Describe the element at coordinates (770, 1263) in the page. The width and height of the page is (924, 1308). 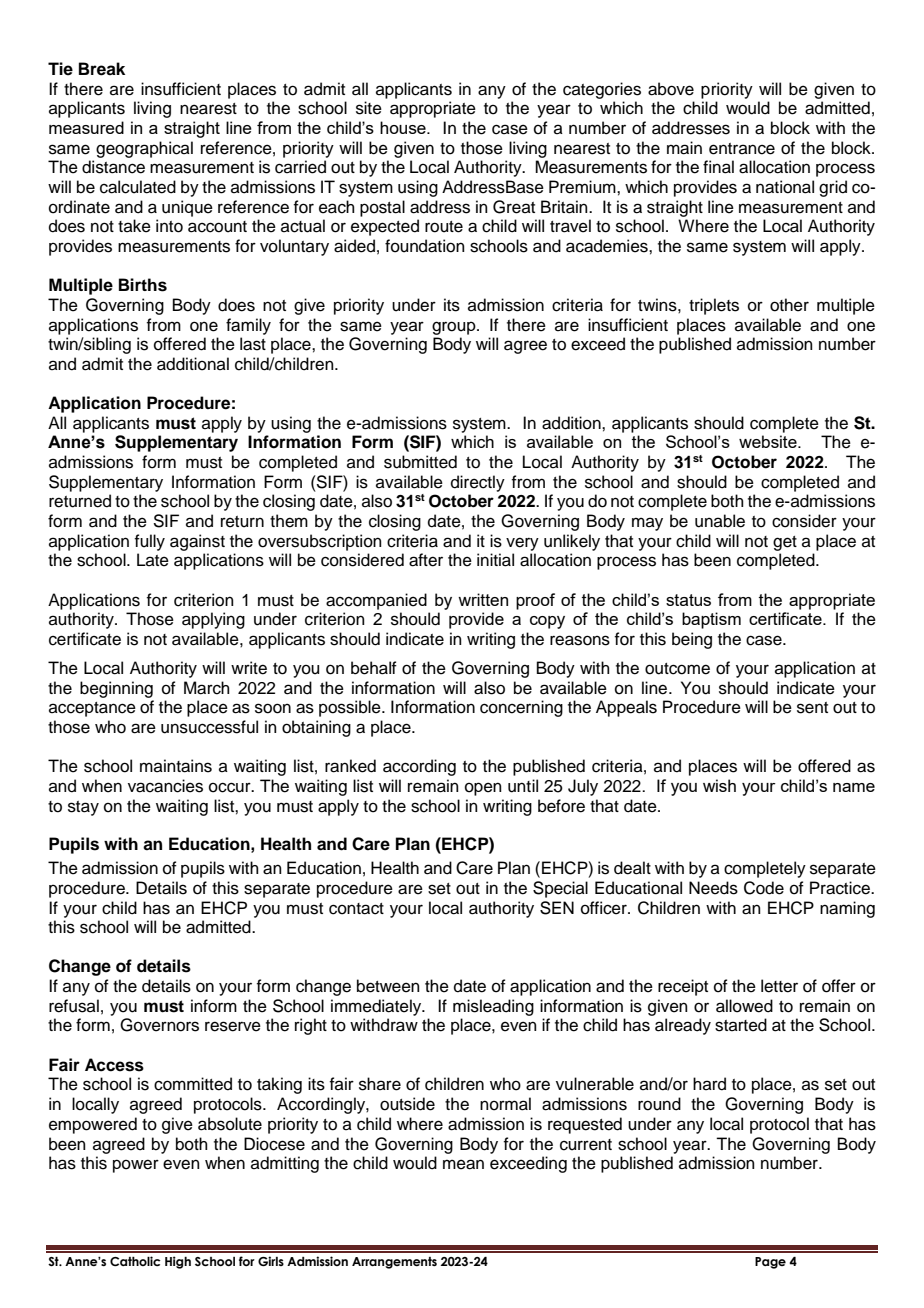
I see `Page` at that location.
